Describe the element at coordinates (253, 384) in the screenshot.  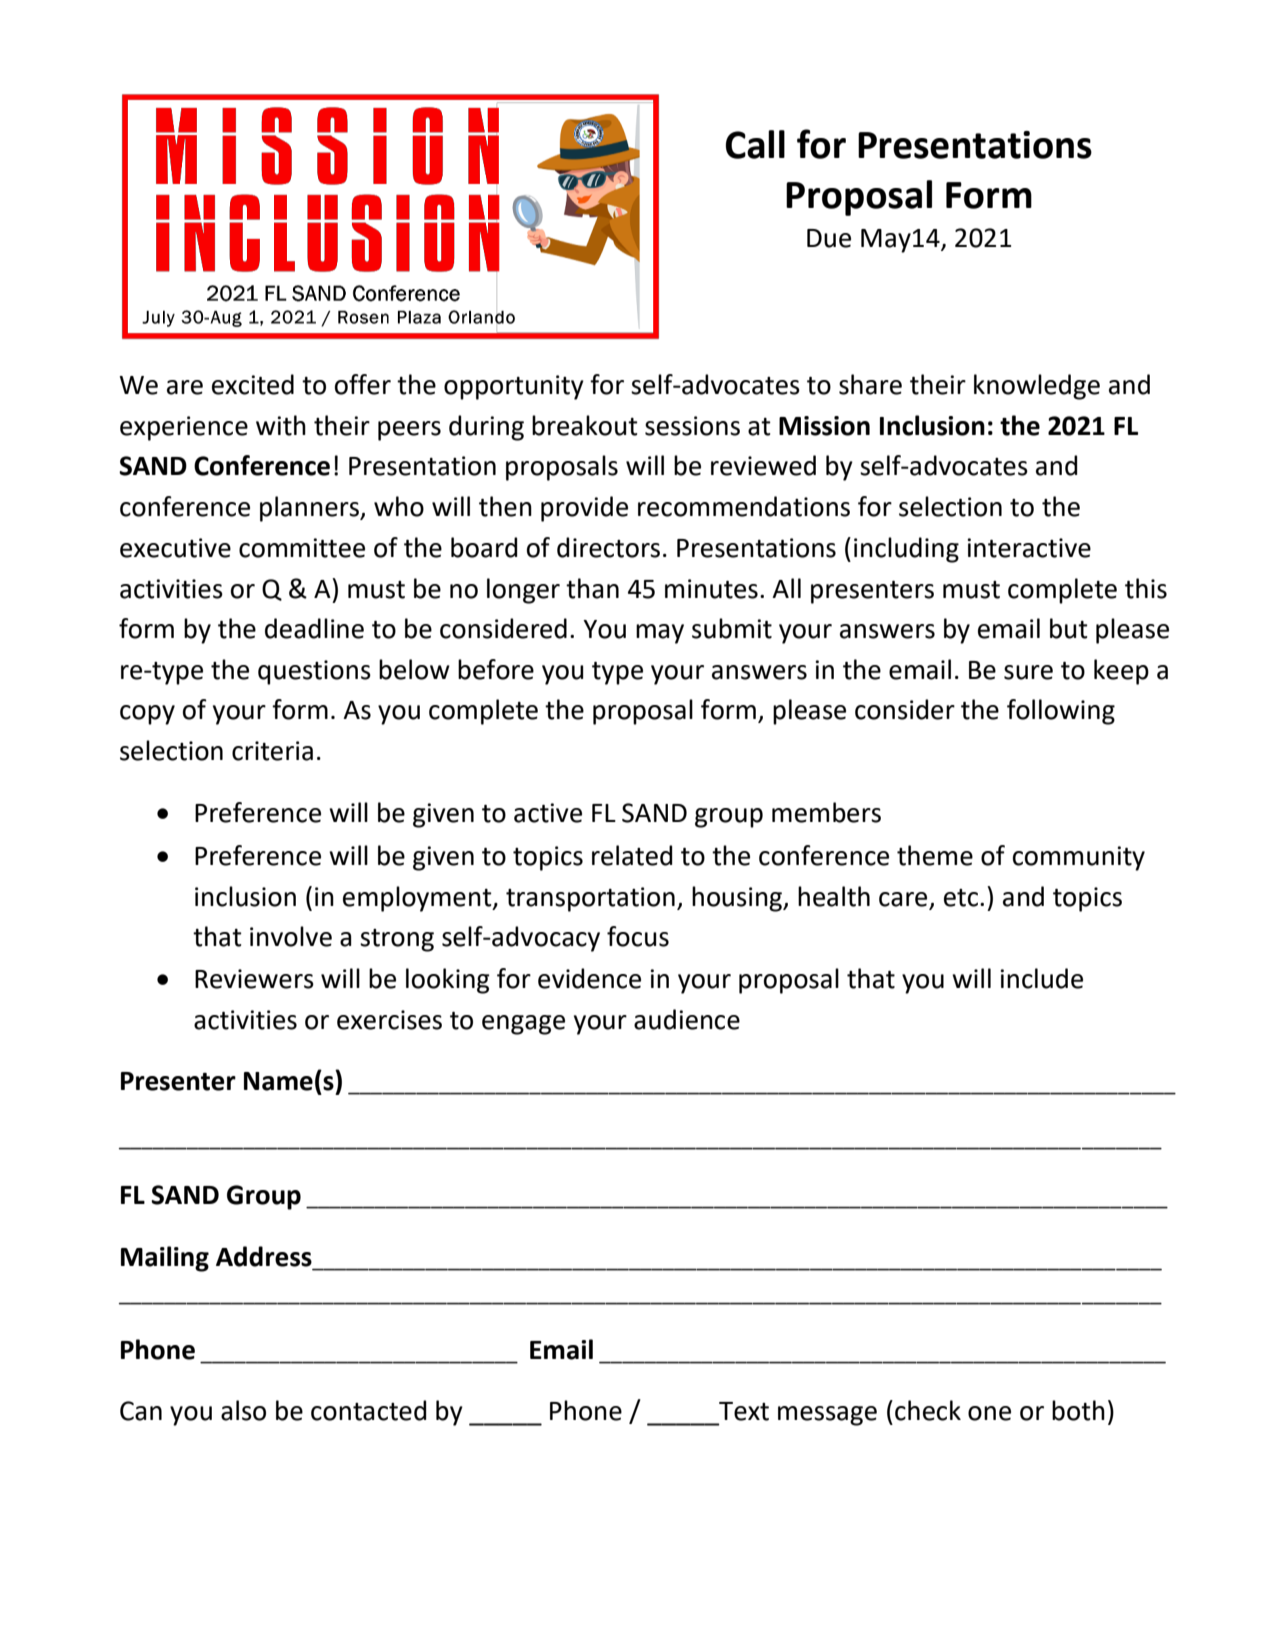
I see `excited` at that location.
